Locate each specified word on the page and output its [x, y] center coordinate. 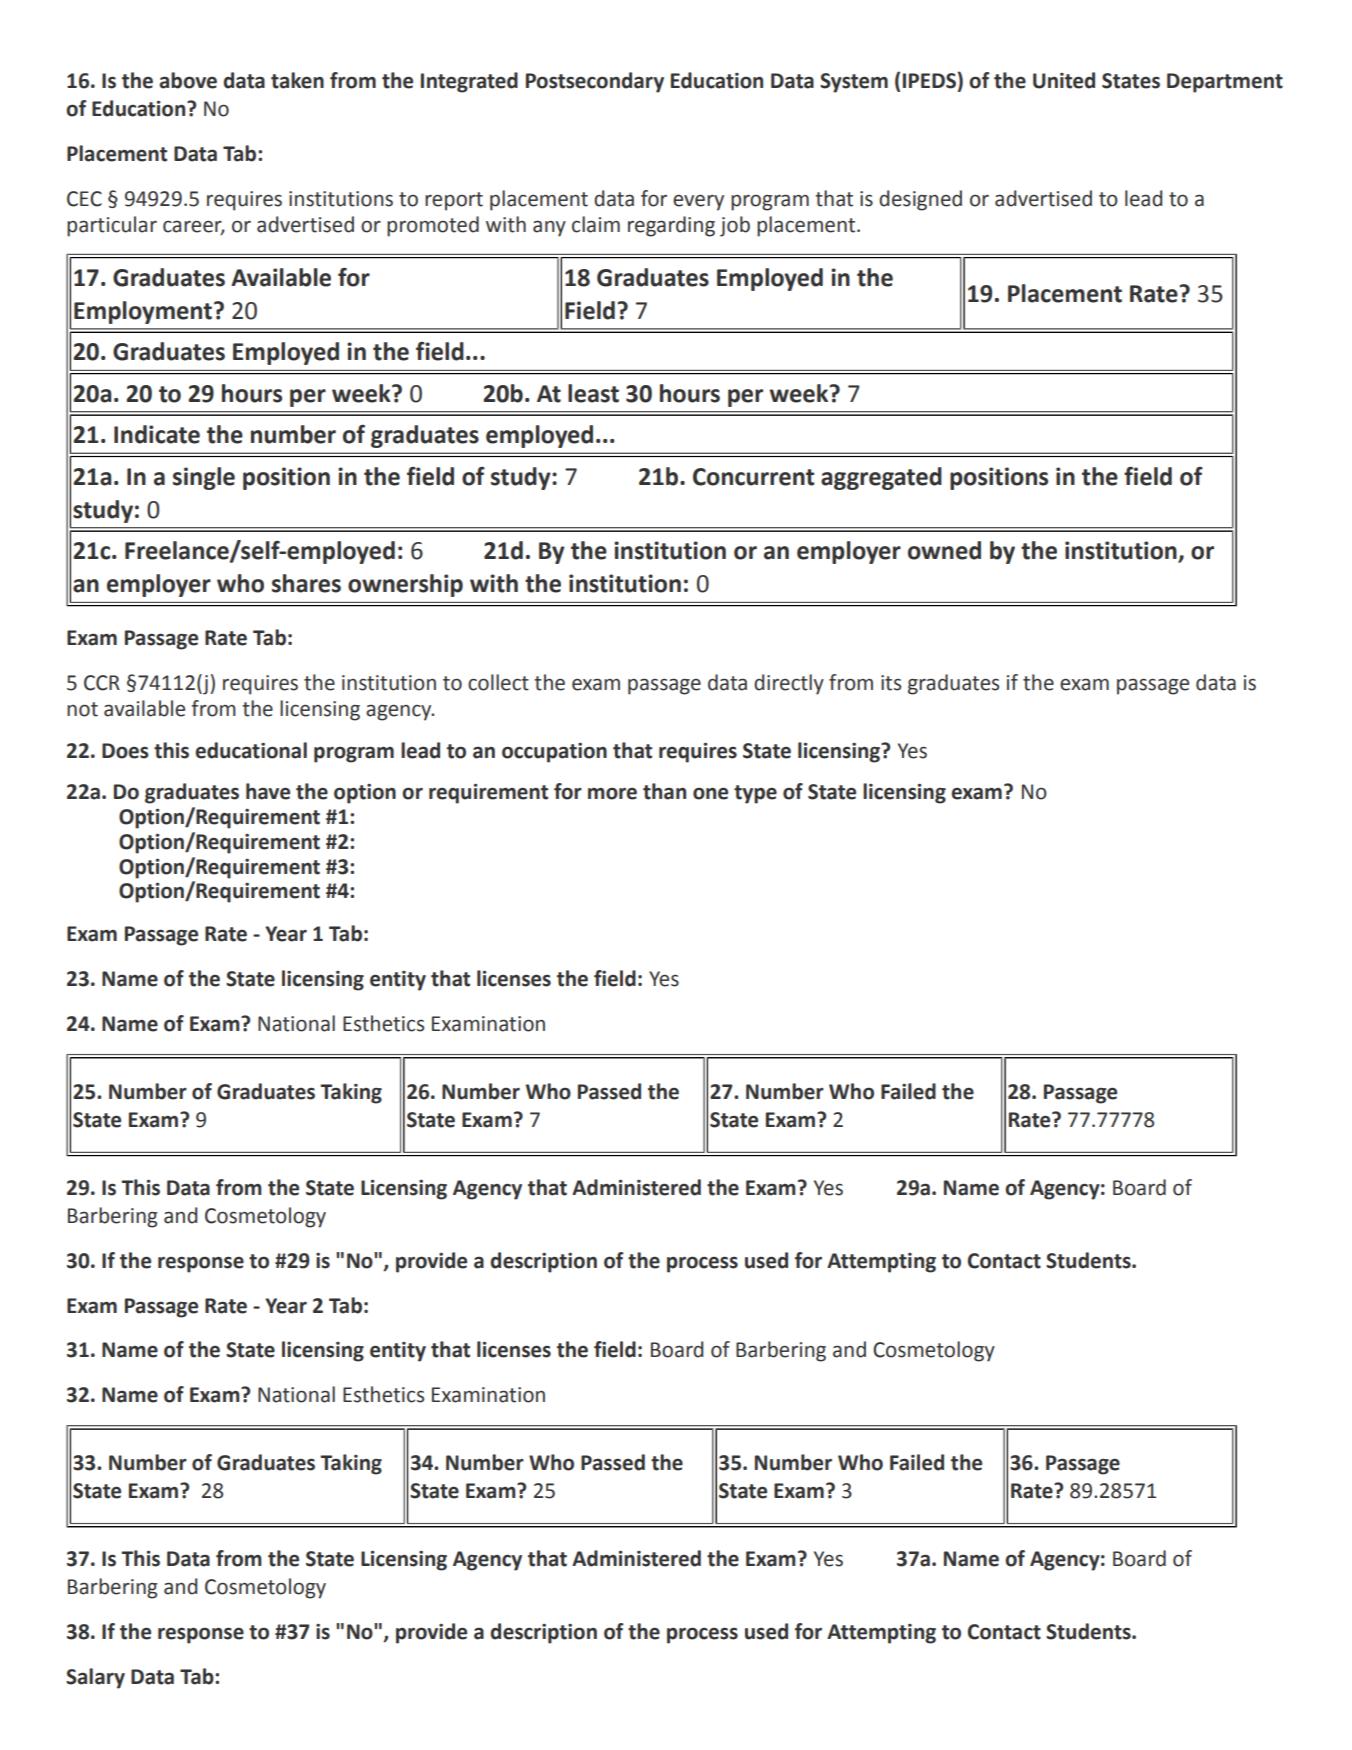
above [188, 80]
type [755, 794]
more [612, 793]
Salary [95, 1678]
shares [306, 583]
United [1064, 80]
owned [944, 550]
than [664, 791]
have [268, 791]
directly [789, 684]
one [710, 793]
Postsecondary [595, 82]
